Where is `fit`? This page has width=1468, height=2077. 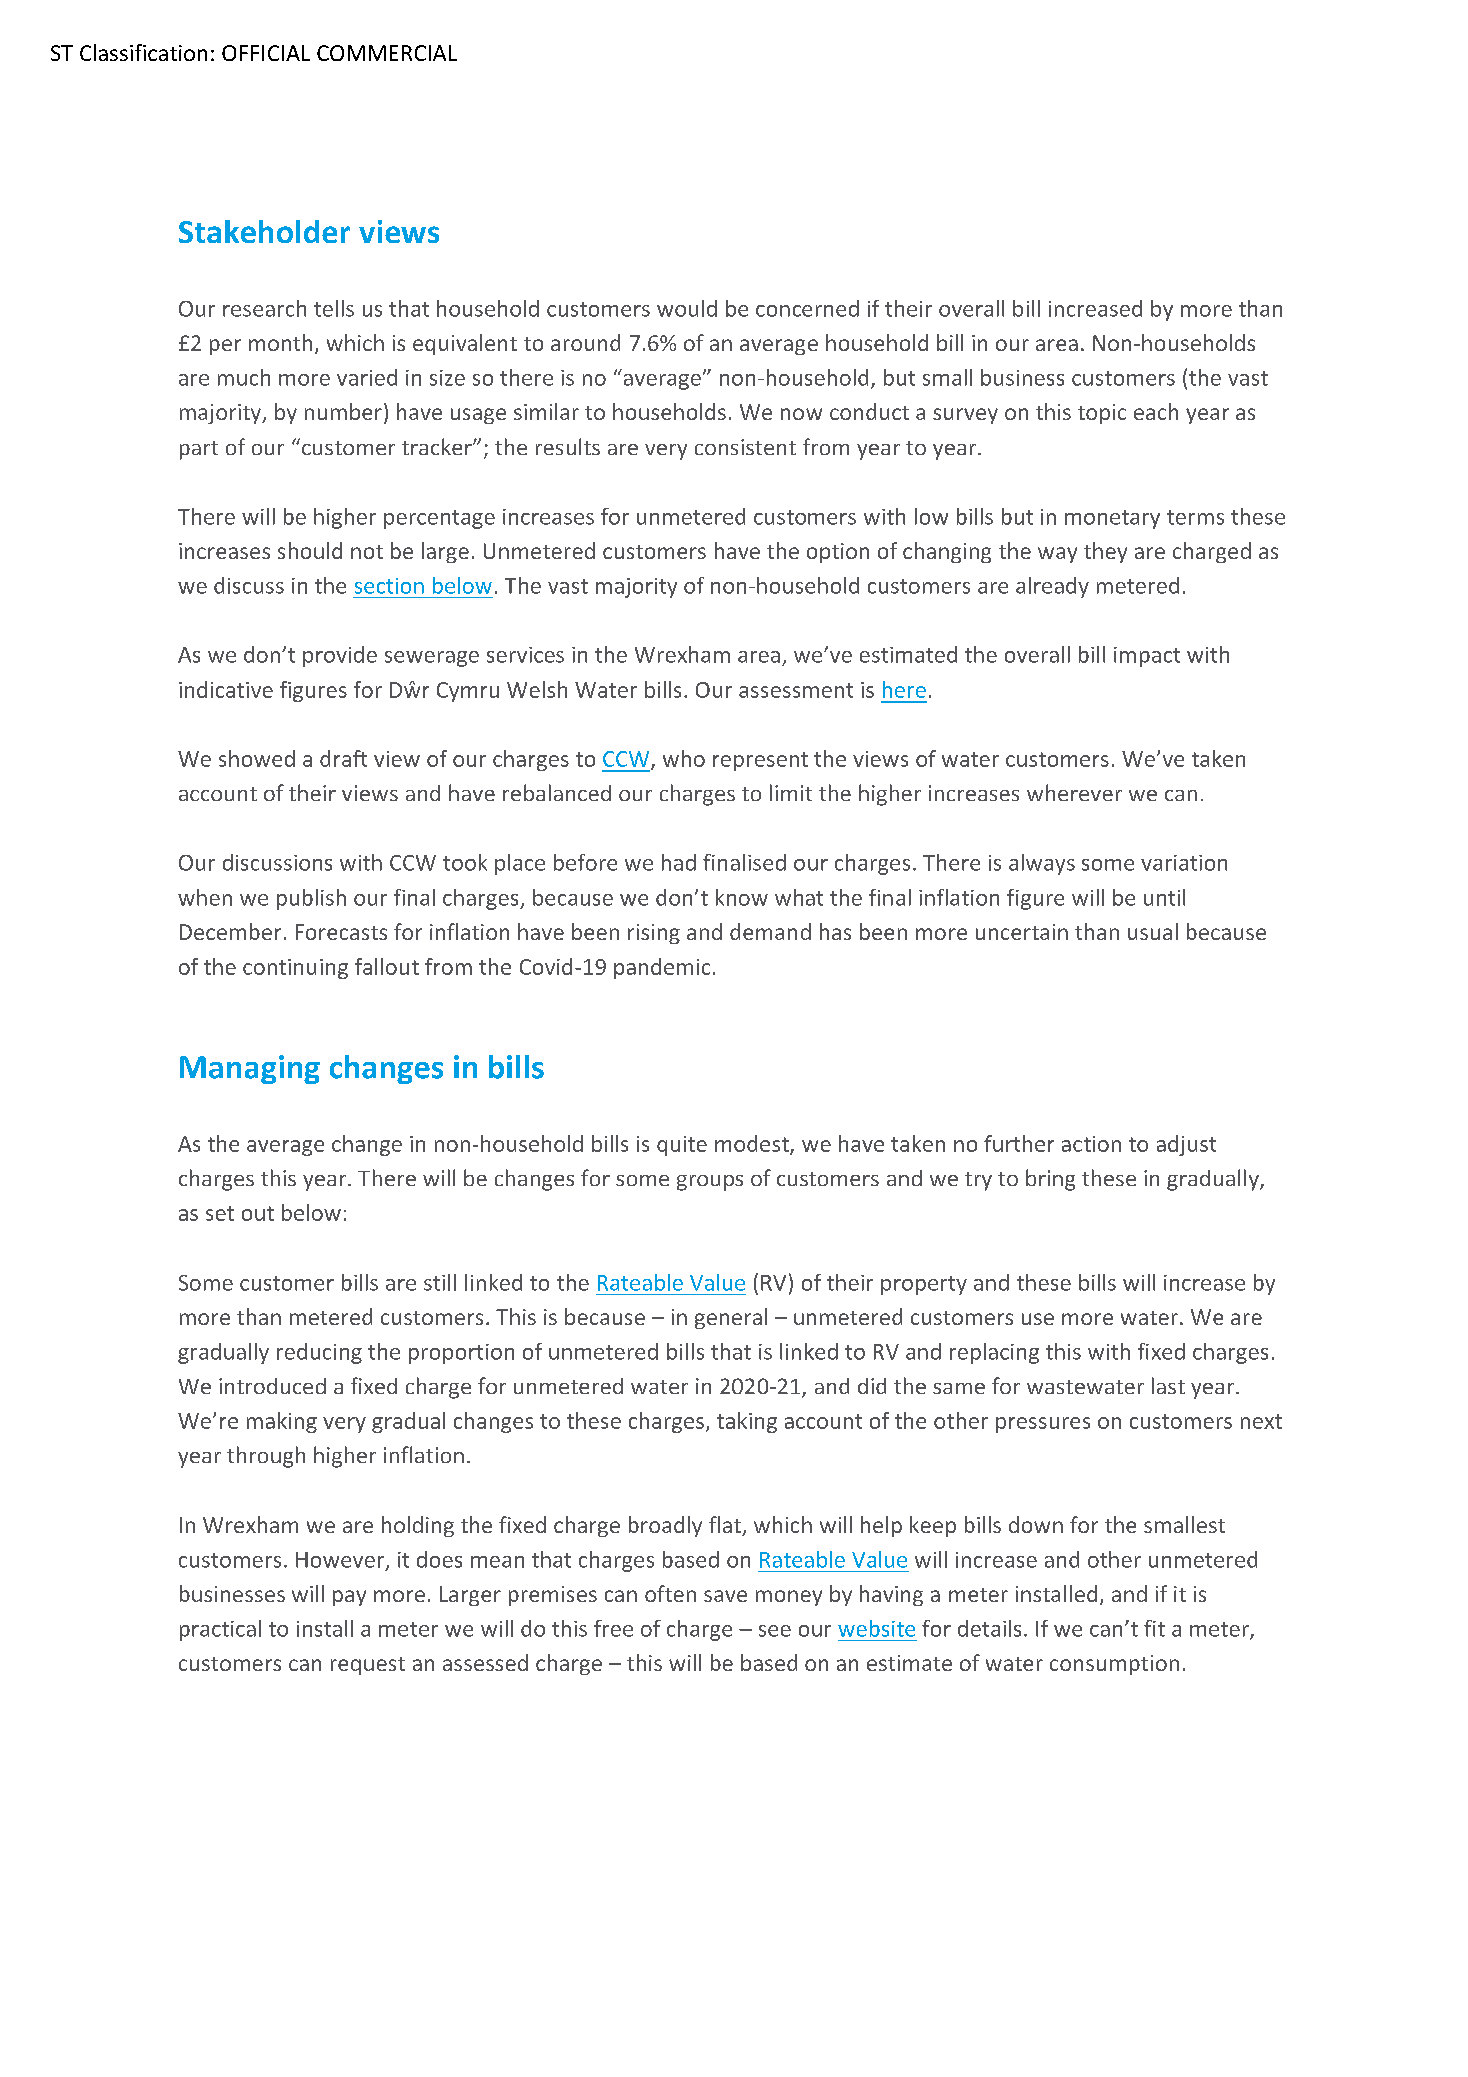
fit is located at coordinates (1154, 1628).
